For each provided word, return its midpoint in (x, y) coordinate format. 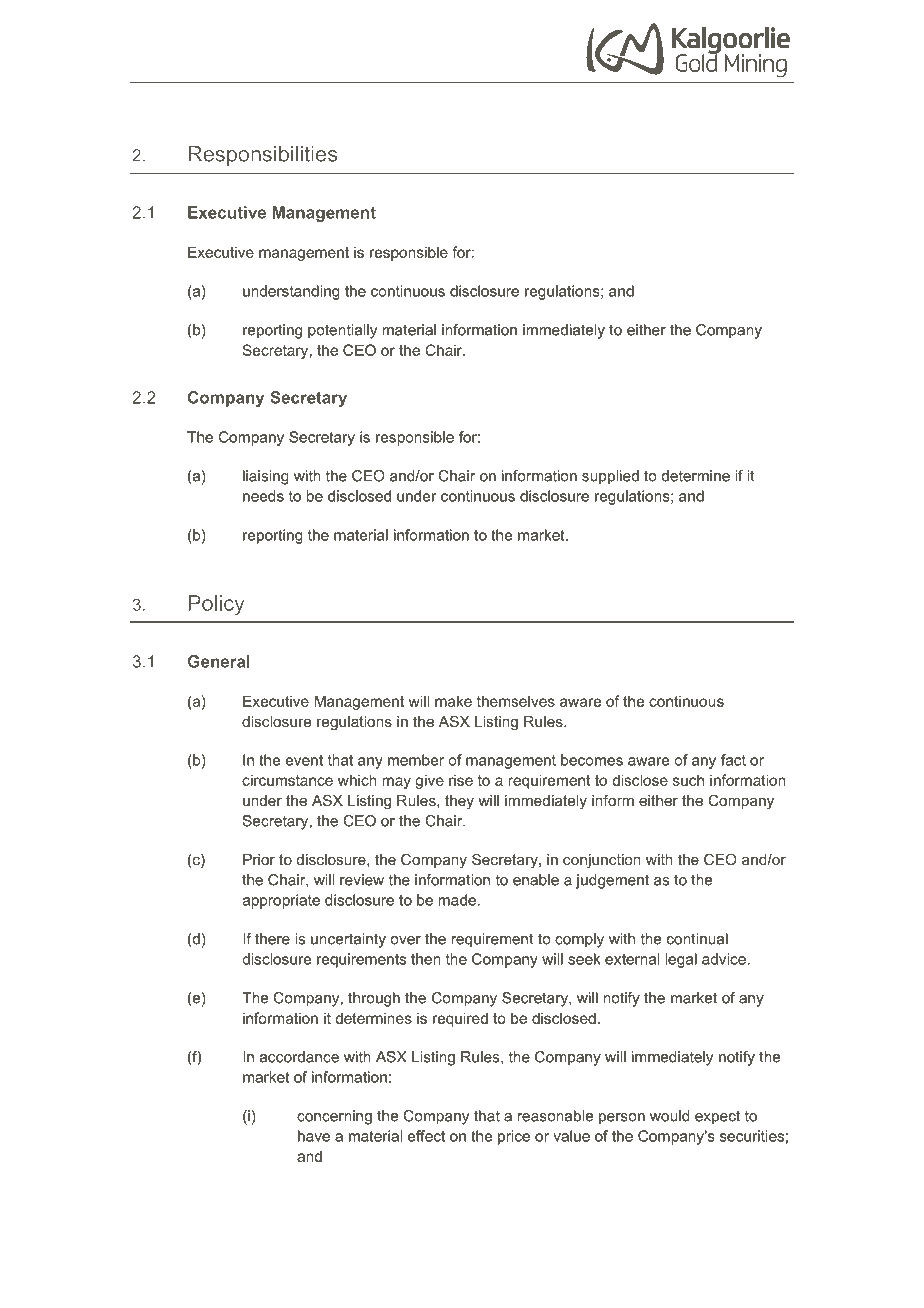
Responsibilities (263, 156)
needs (263, 496)
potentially (342, 331)
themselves (516, 701)
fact (733, 760)
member (416, 760)
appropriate (281, 901)
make (453, 701)
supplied (610, 477)
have (314, 1136)
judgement (612, 881)
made (457, 900)
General (219, 661)
